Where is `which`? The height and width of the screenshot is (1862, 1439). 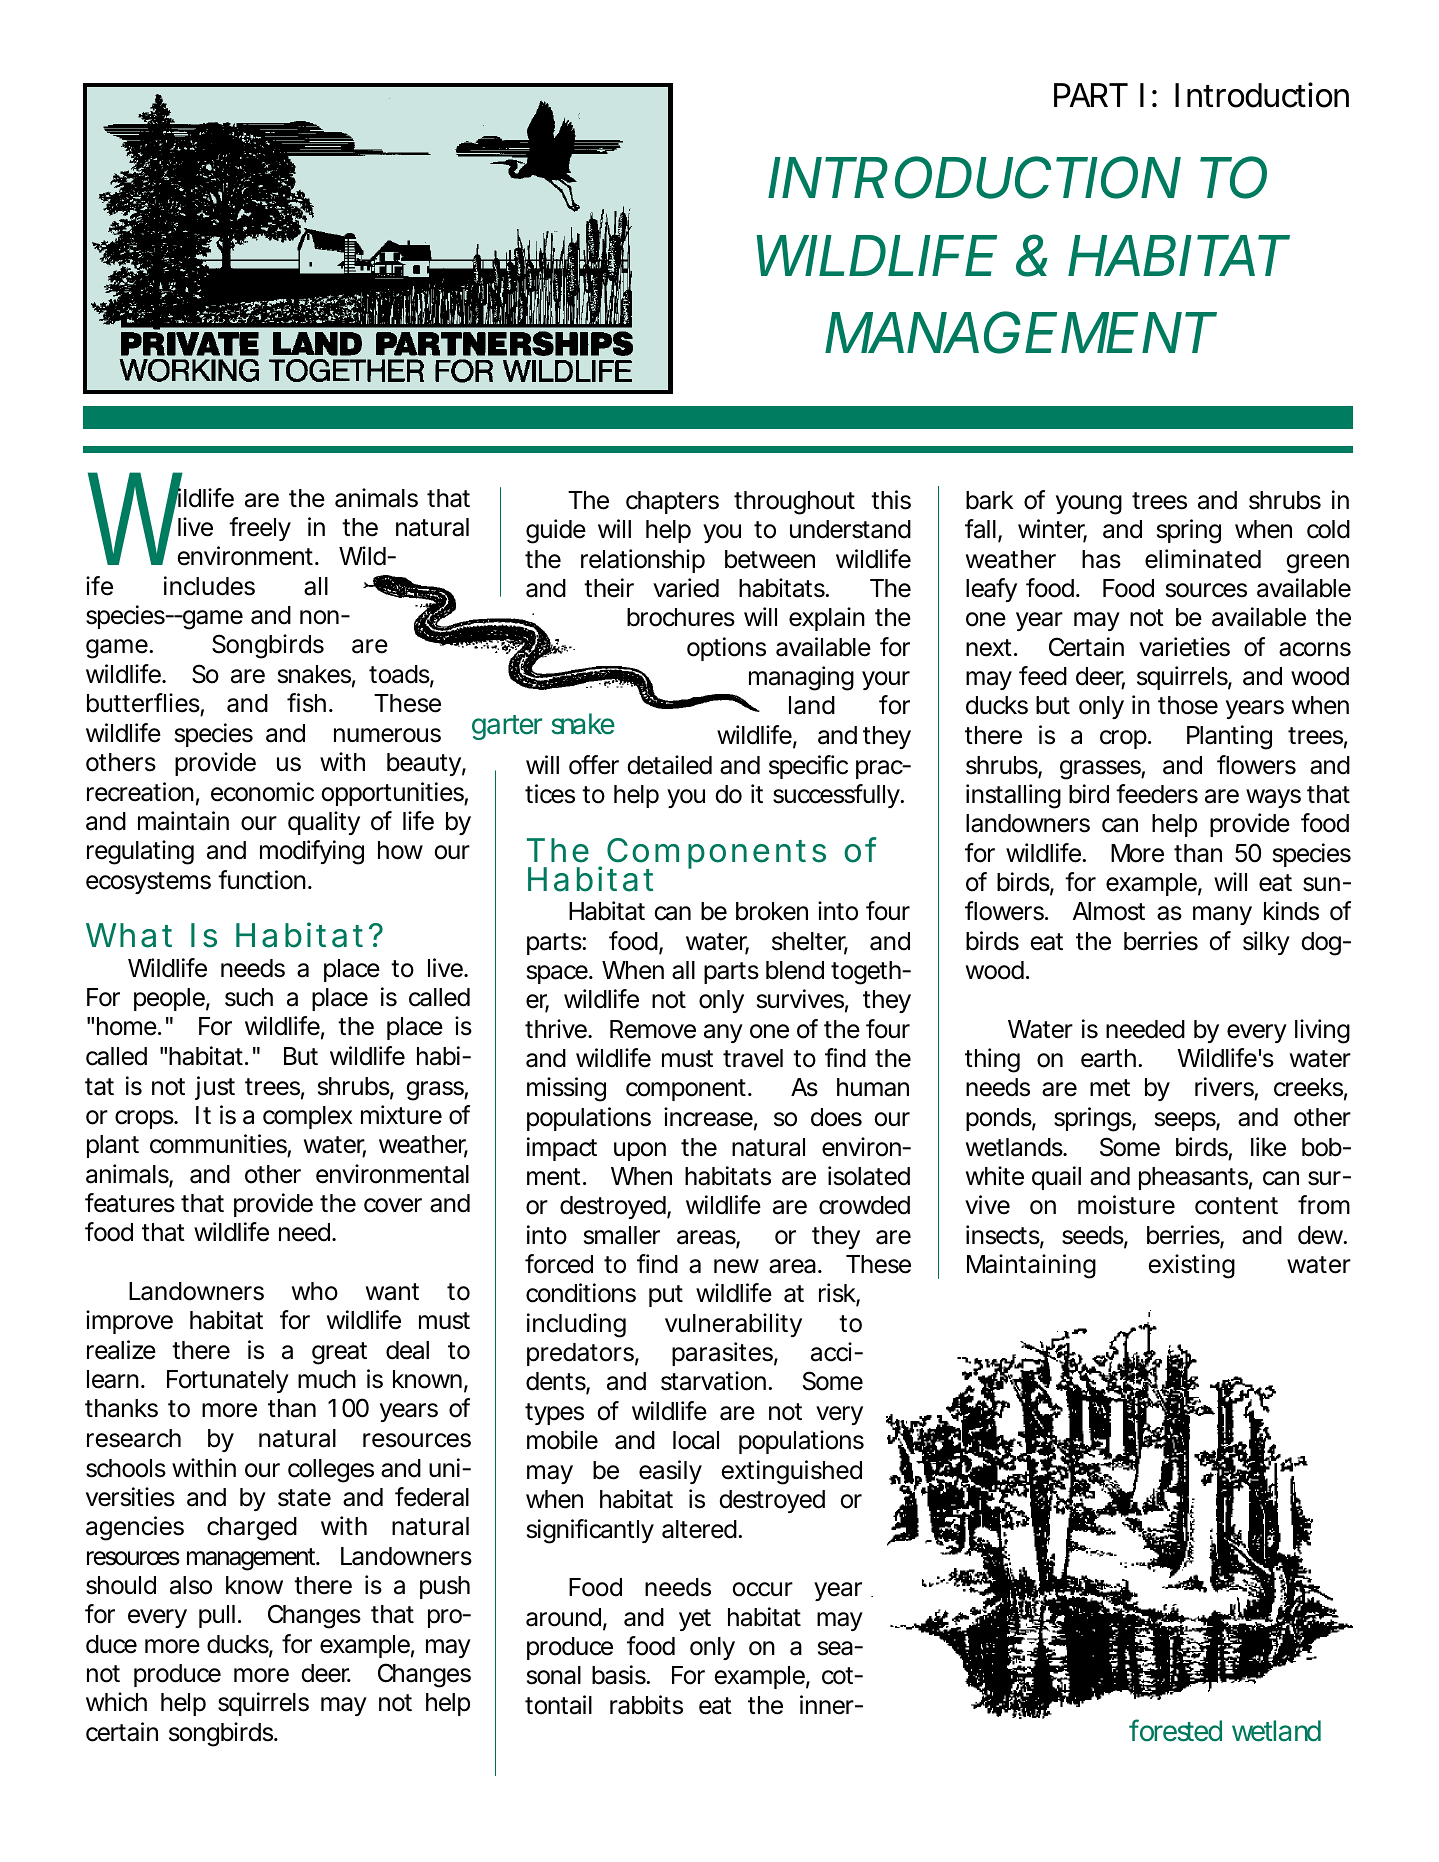 which is located at coordinates (116, 1702).
